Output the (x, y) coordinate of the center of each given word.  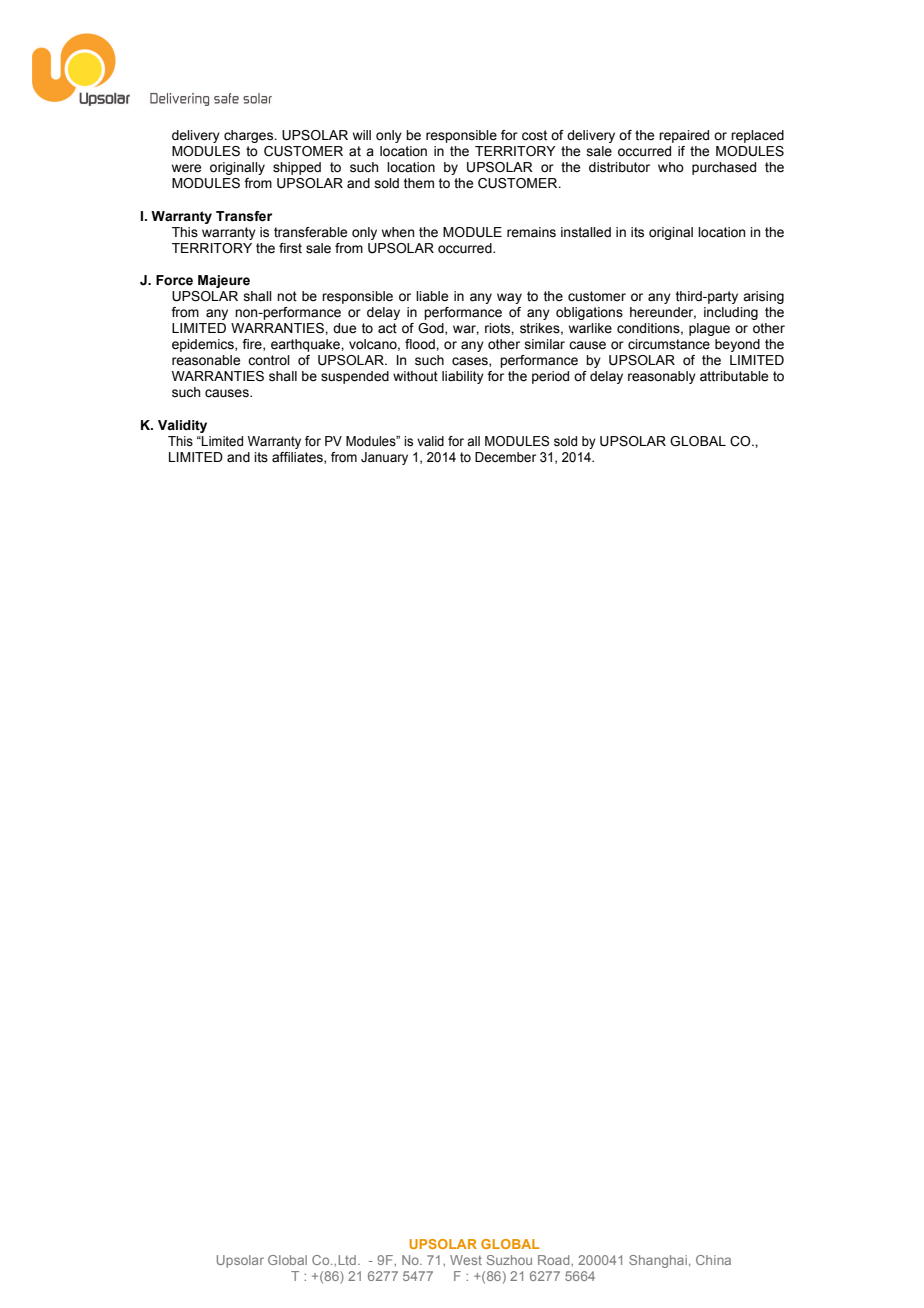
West (466, 1260)
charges (250, 136)
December (505, 457)
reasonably (662, 377)
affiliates (298, 458)
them (419, 183)
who (671, 167)
